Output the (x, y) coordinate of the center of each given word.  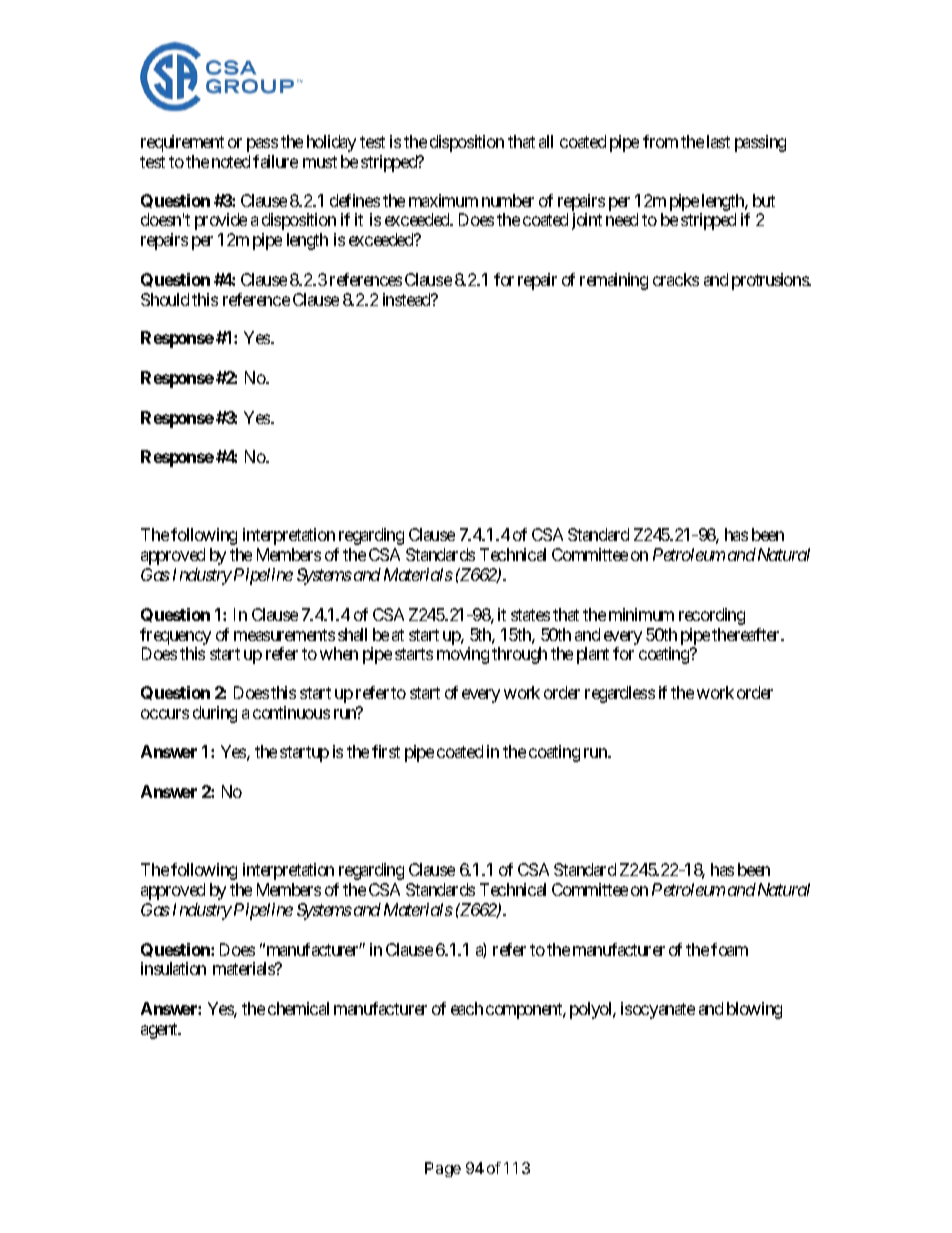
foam (729, 949)
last (718, 141)
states (530, 615)
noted (231, 161)
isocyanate (658, 1010)
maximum (443, 200)
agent (160, 1031)
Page (443, 1169)
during (215, 714)
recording (712, 616)
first (386, 751)
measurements (284, 635)
